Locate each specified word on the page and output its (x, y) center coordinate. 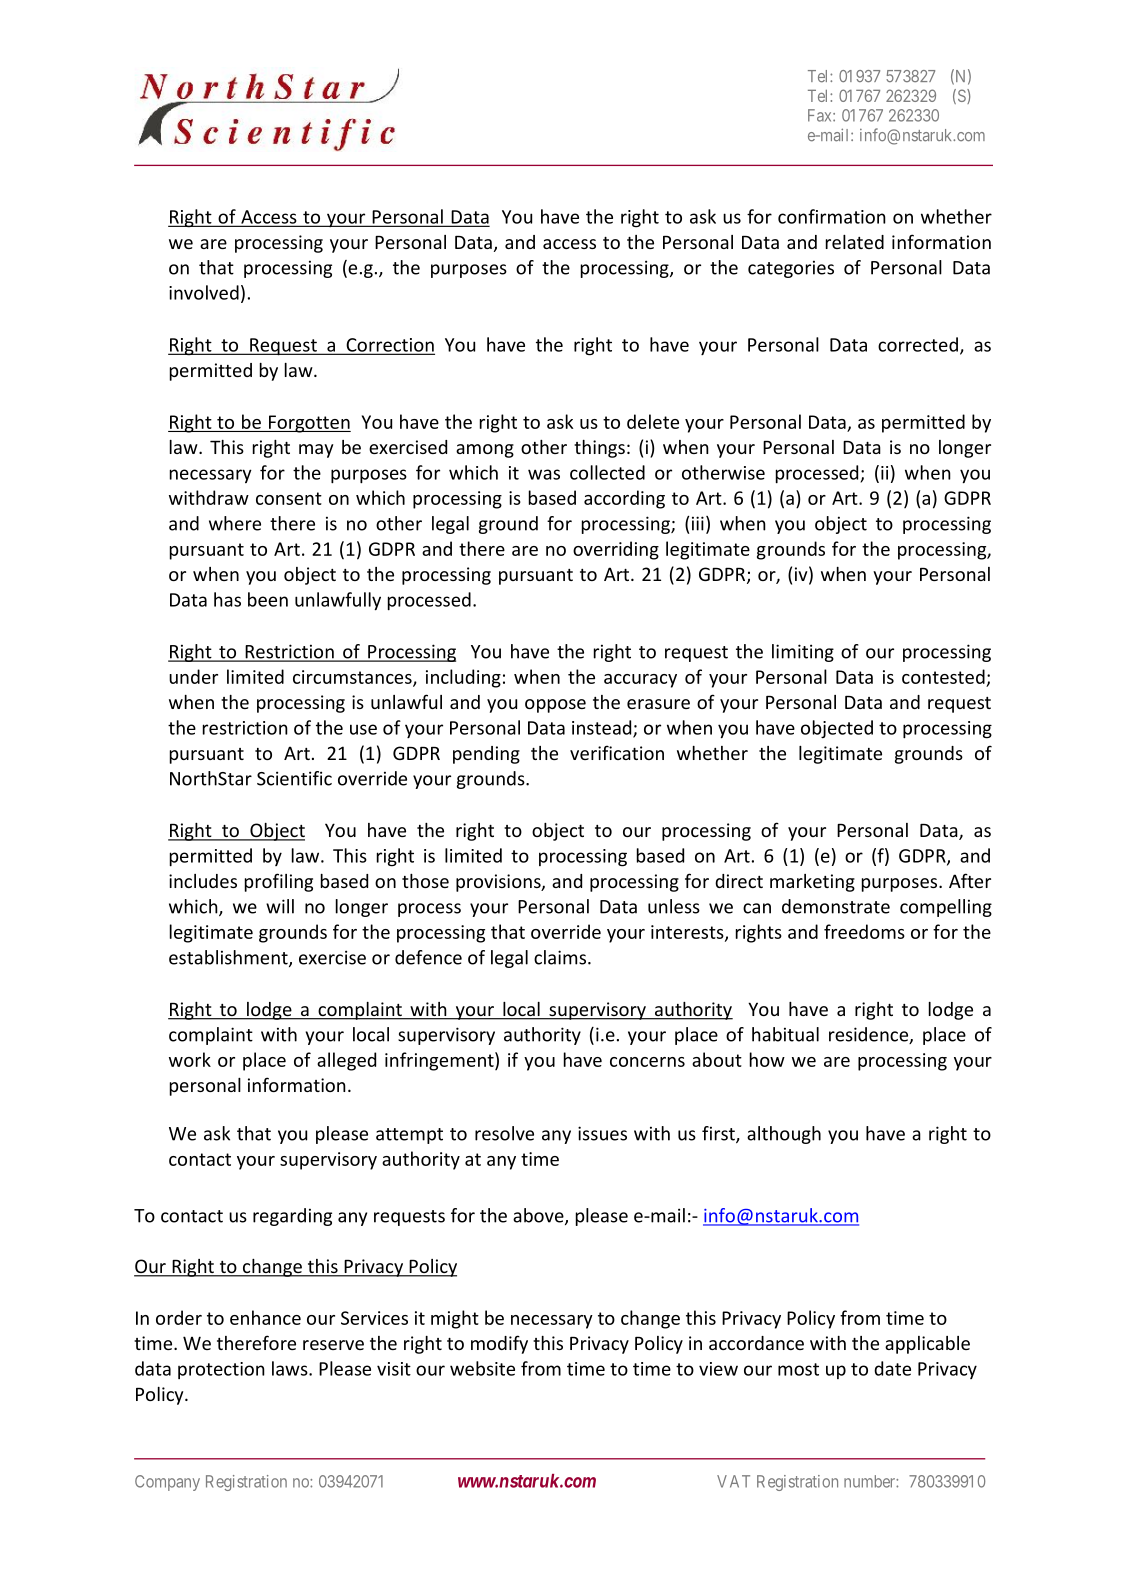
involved (204, 292)
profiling (279, 882)
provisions (499, 883)
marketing (812, 883)
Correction (389, 346)
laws (291, 1368)
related (855, 242)
